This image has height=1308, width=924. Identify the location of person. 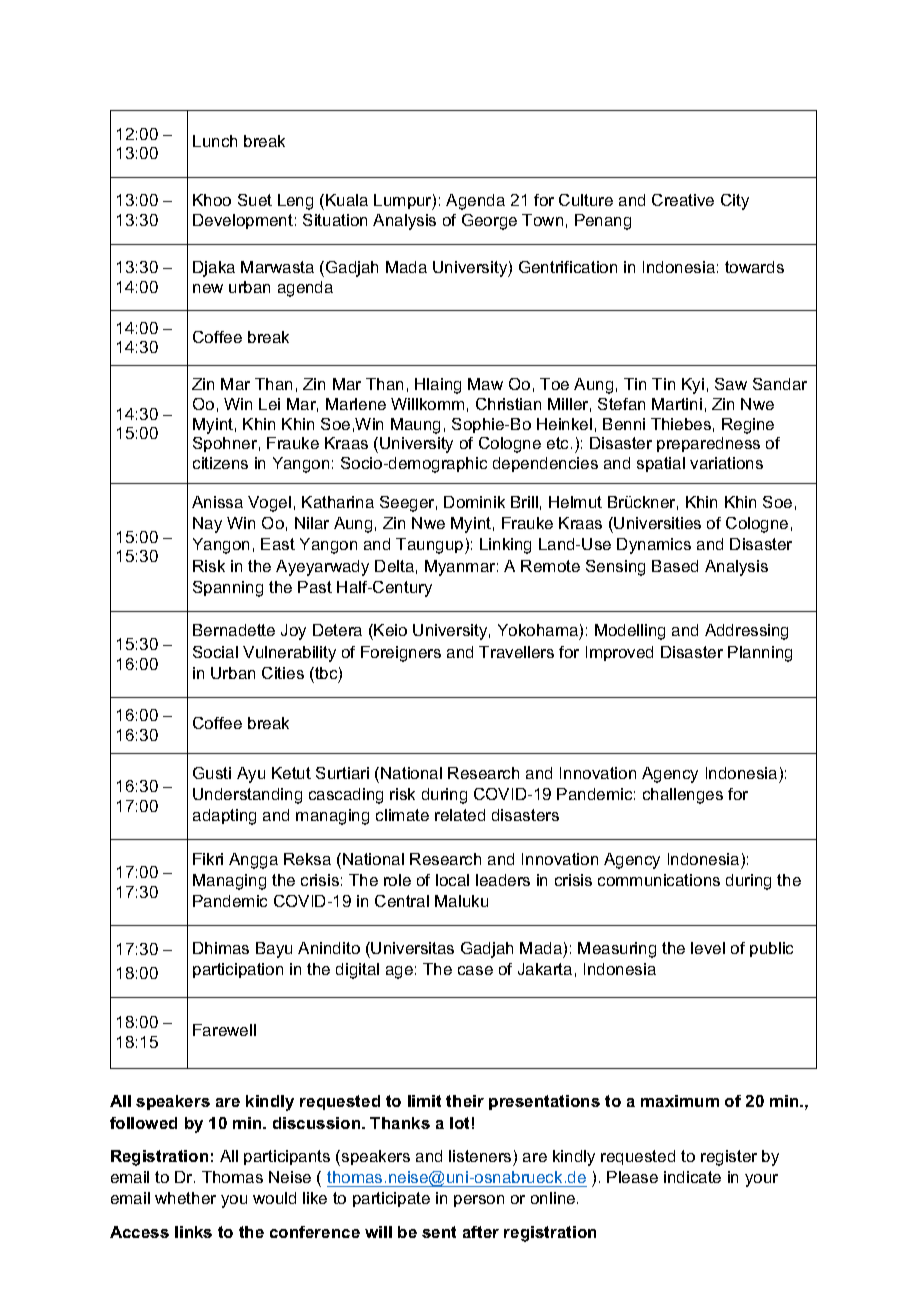
(479, 1201).
